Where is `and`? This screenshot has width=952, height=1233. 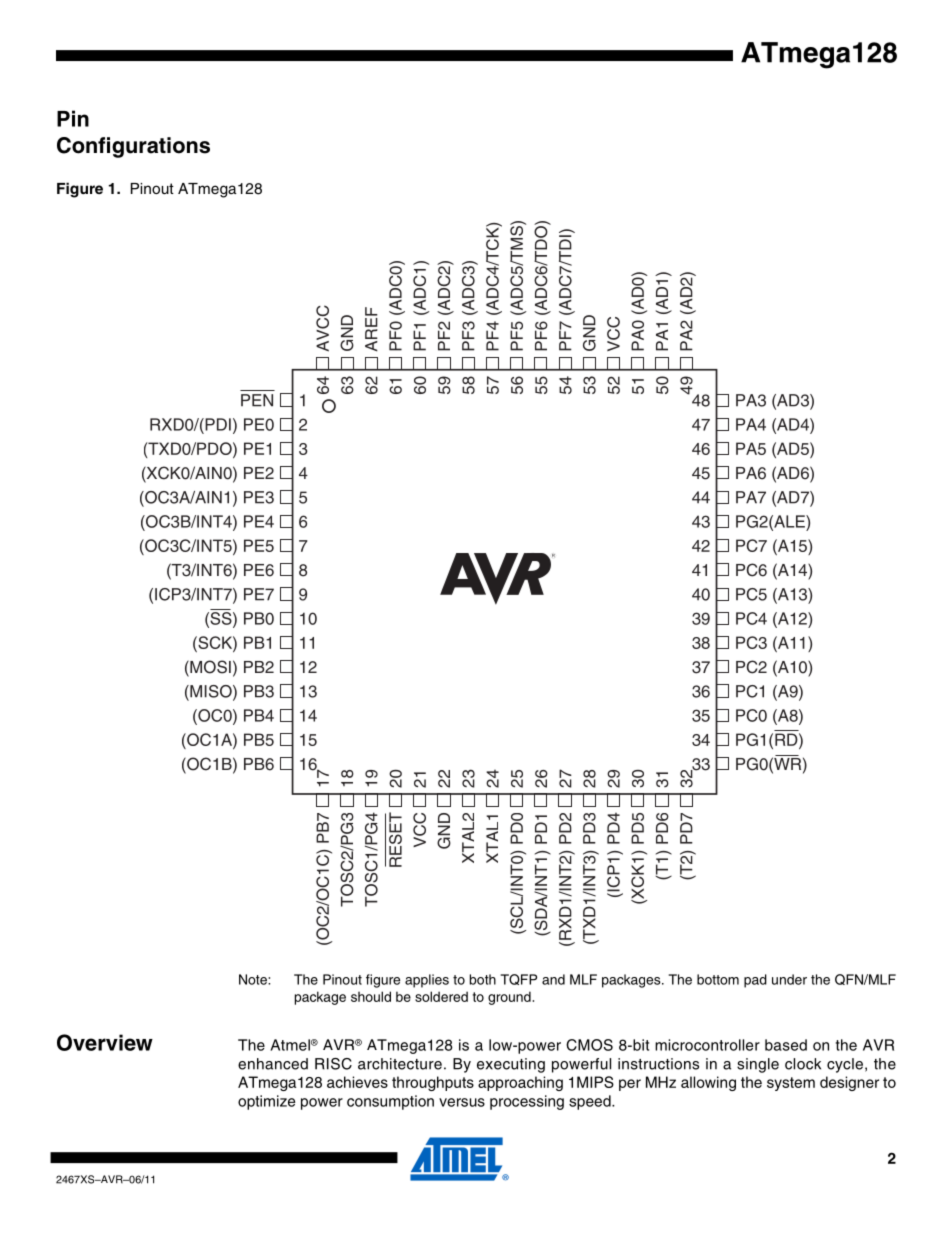 and is located at coordinates (553, 979).
